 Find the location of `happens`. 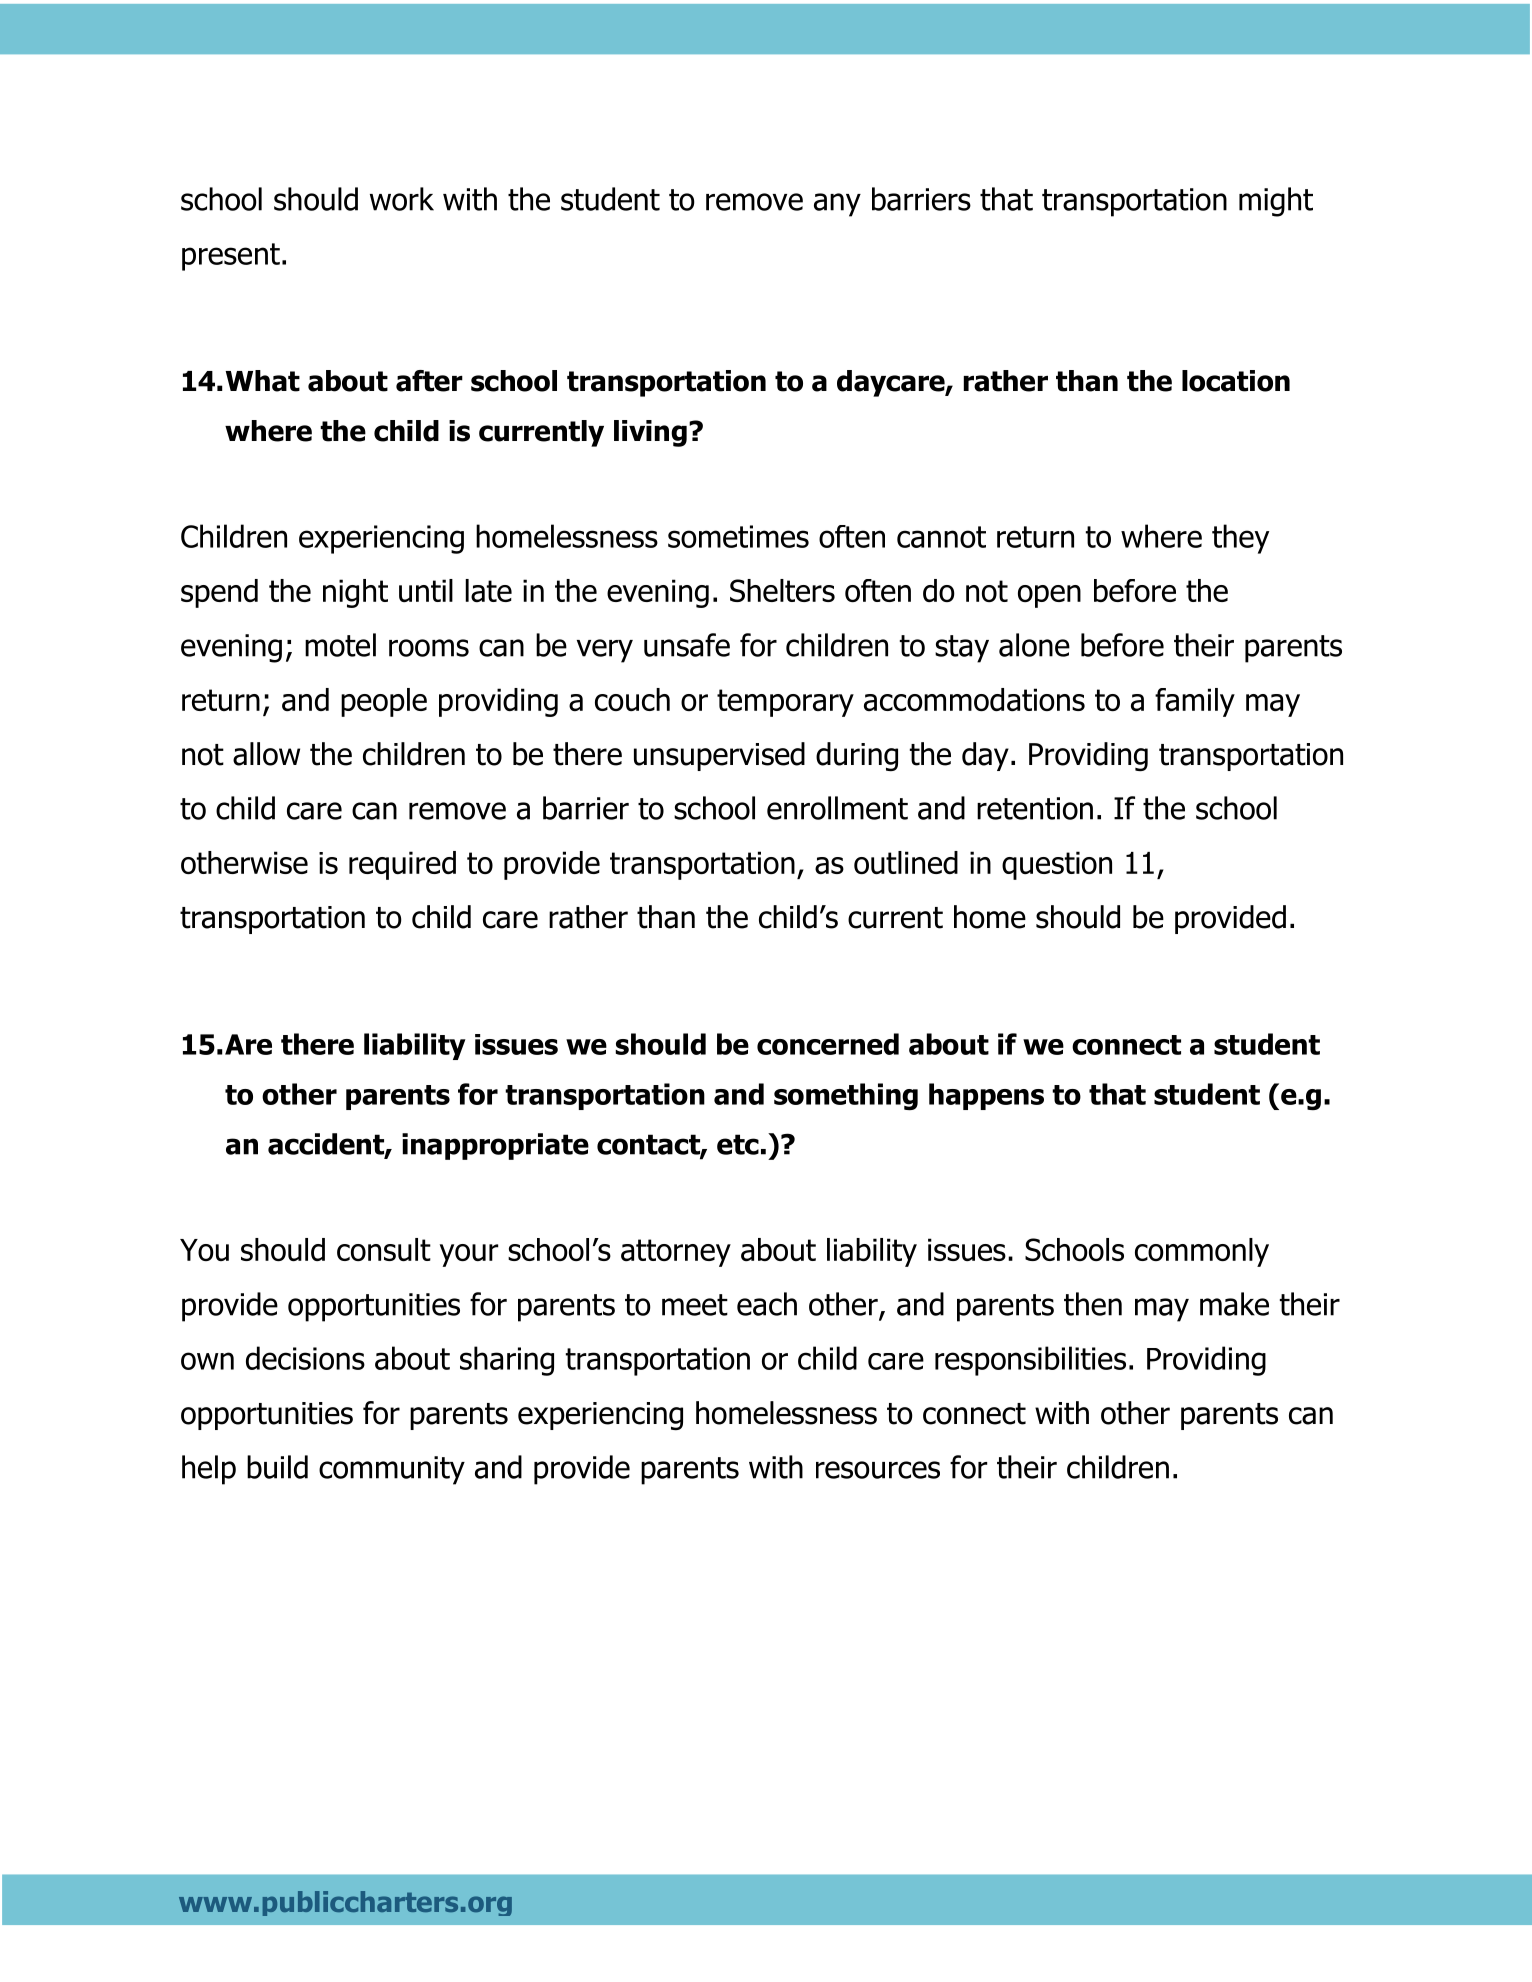

happens is located at coordinates (986, 1096).
